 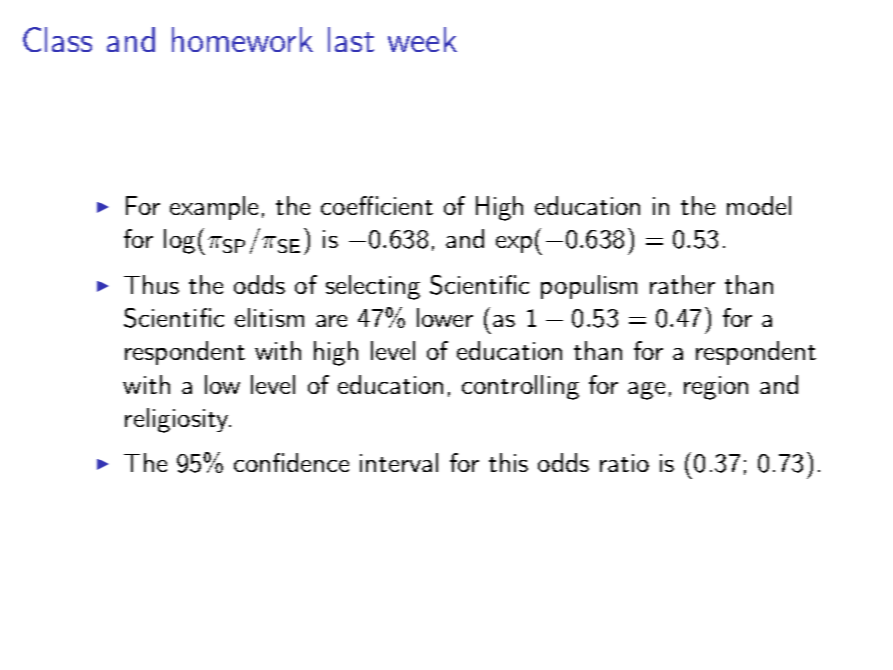 I want to click on example, so click(x=214, y=208).
